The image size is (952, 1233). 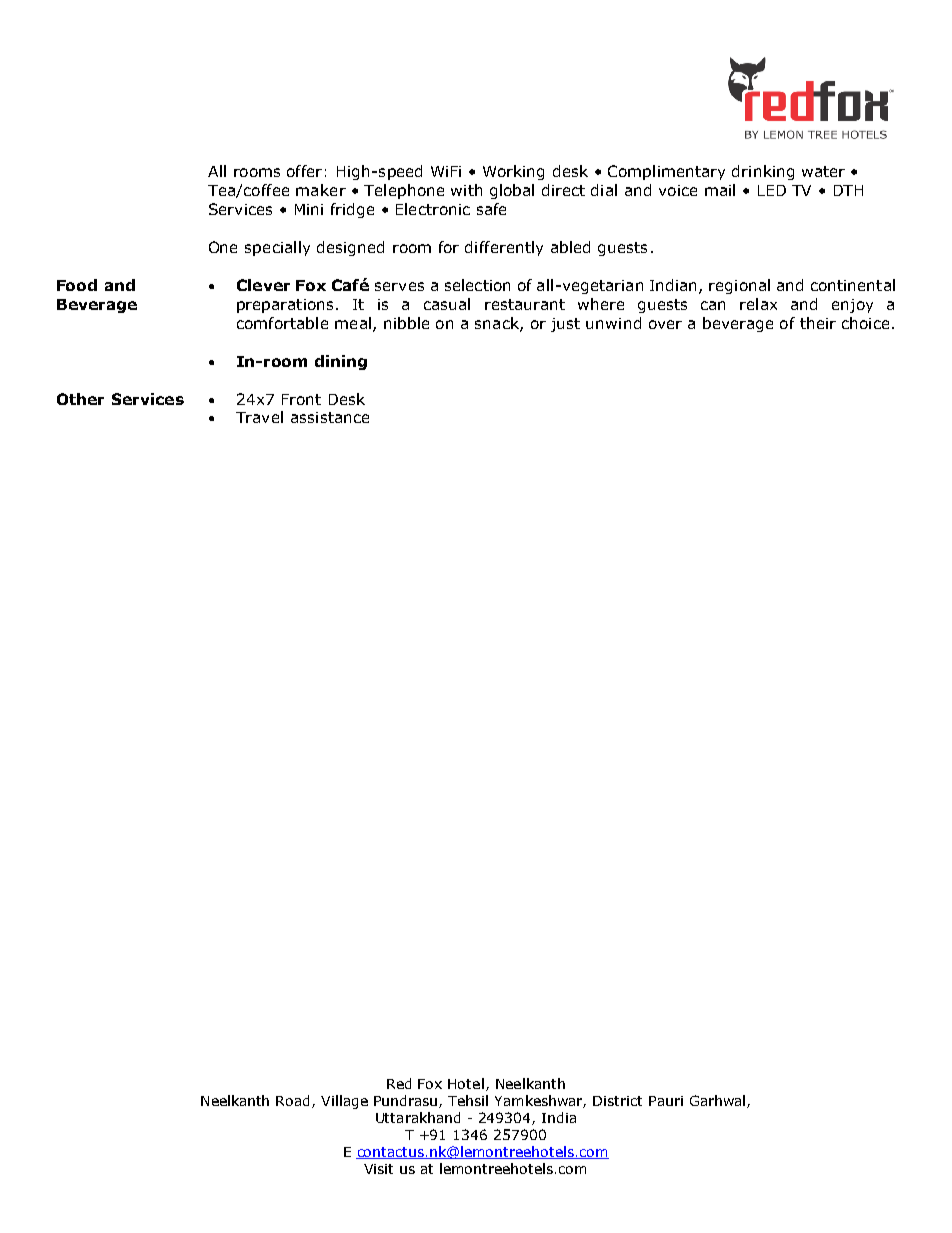 I want to click on Road, so click(x=294, y=1101).
